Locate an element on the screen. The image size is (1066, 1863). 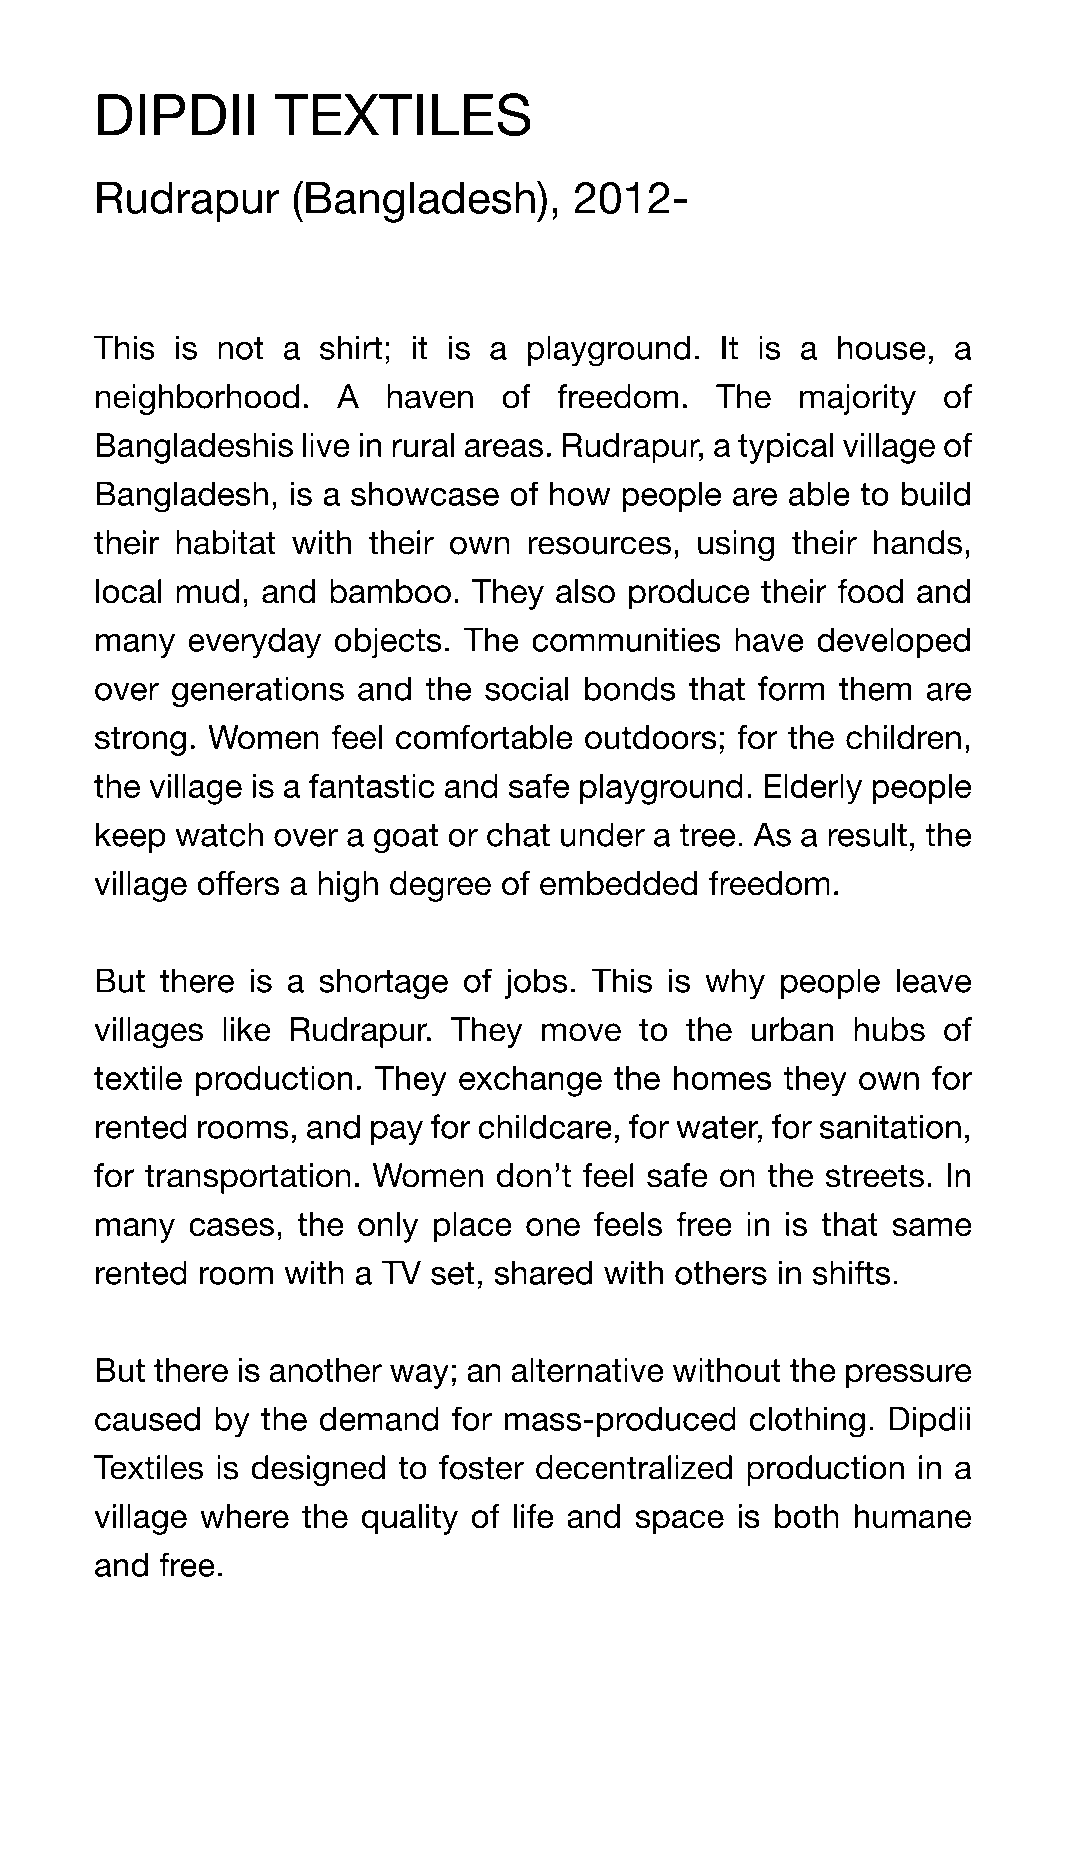
social is located at coordinates (526, 688).
